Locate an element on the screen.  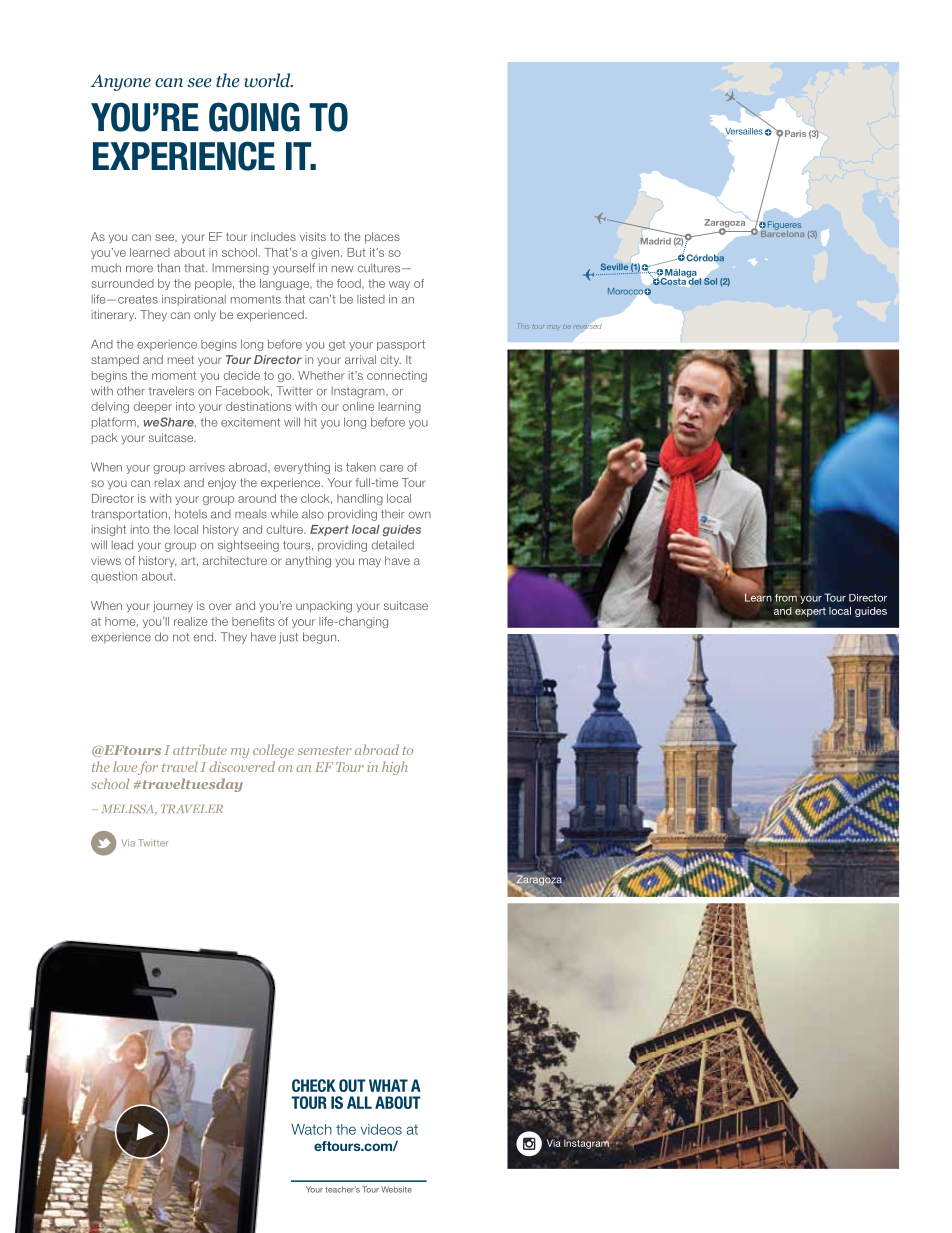
detailed is located at coordinates (393, 545).
